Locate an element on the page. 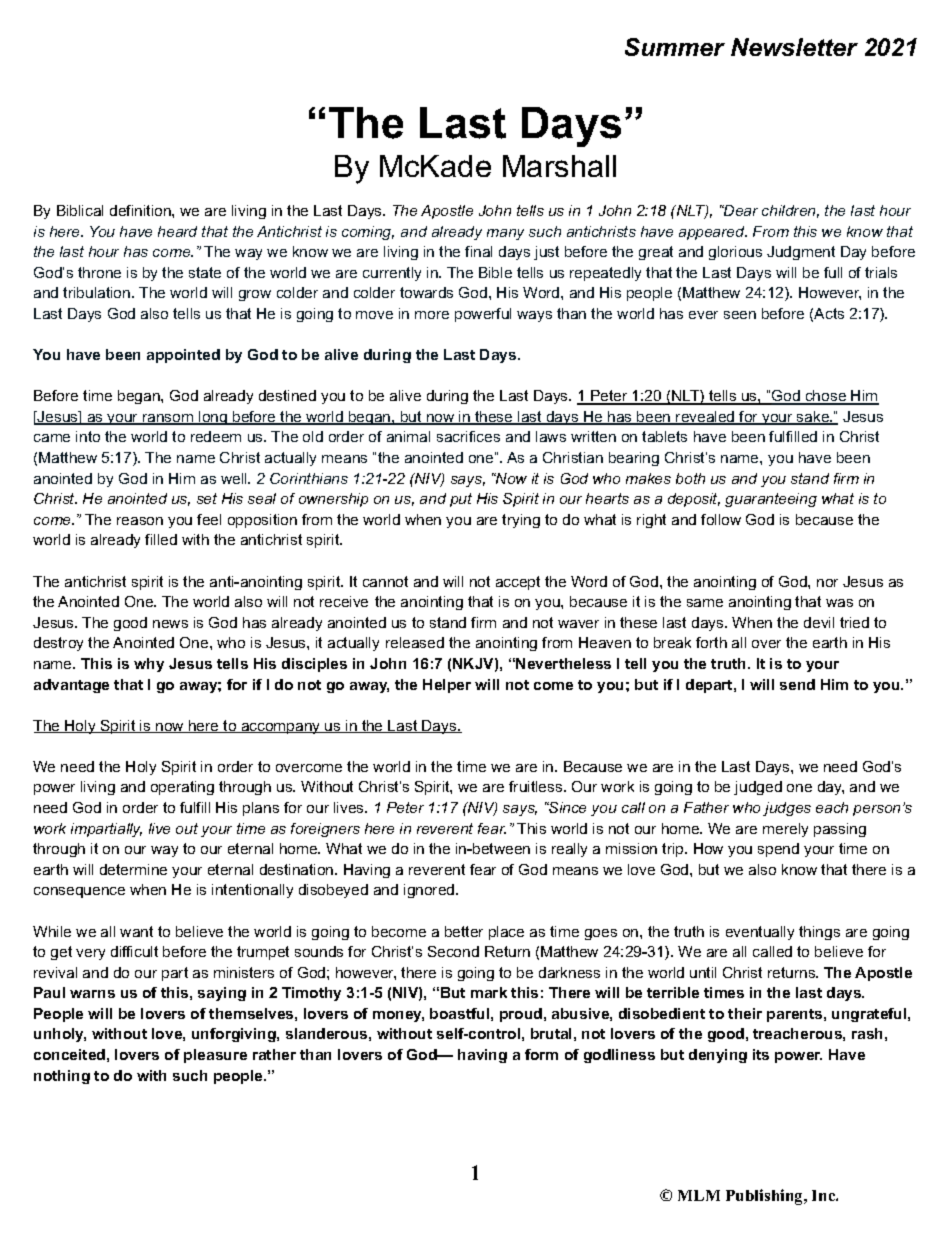 This document has width=952, height=1233. send is located at coordinates (797, 684).
